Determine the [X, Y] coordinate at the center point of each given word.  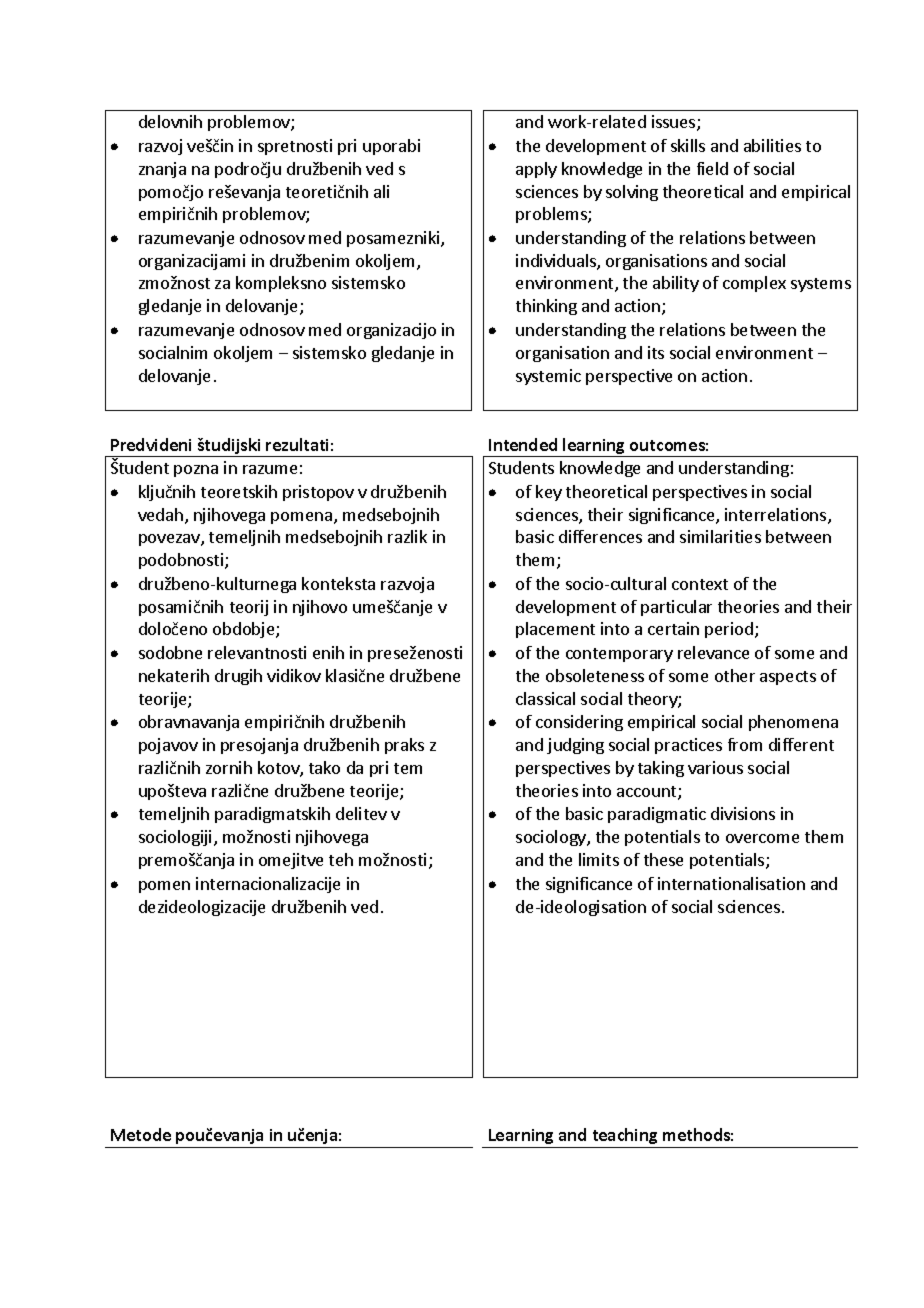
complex [754, 284]
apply [536, 170]
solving [632, 193]
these [663, 859]
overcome [762, 838]
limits [599, 859]
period [729, 630]
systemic [548, 377]
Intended [523, 444]
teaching [625, 1136]
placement [555, 630]
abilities [772, 145]
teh [341, 859]
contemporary [619, 655]
